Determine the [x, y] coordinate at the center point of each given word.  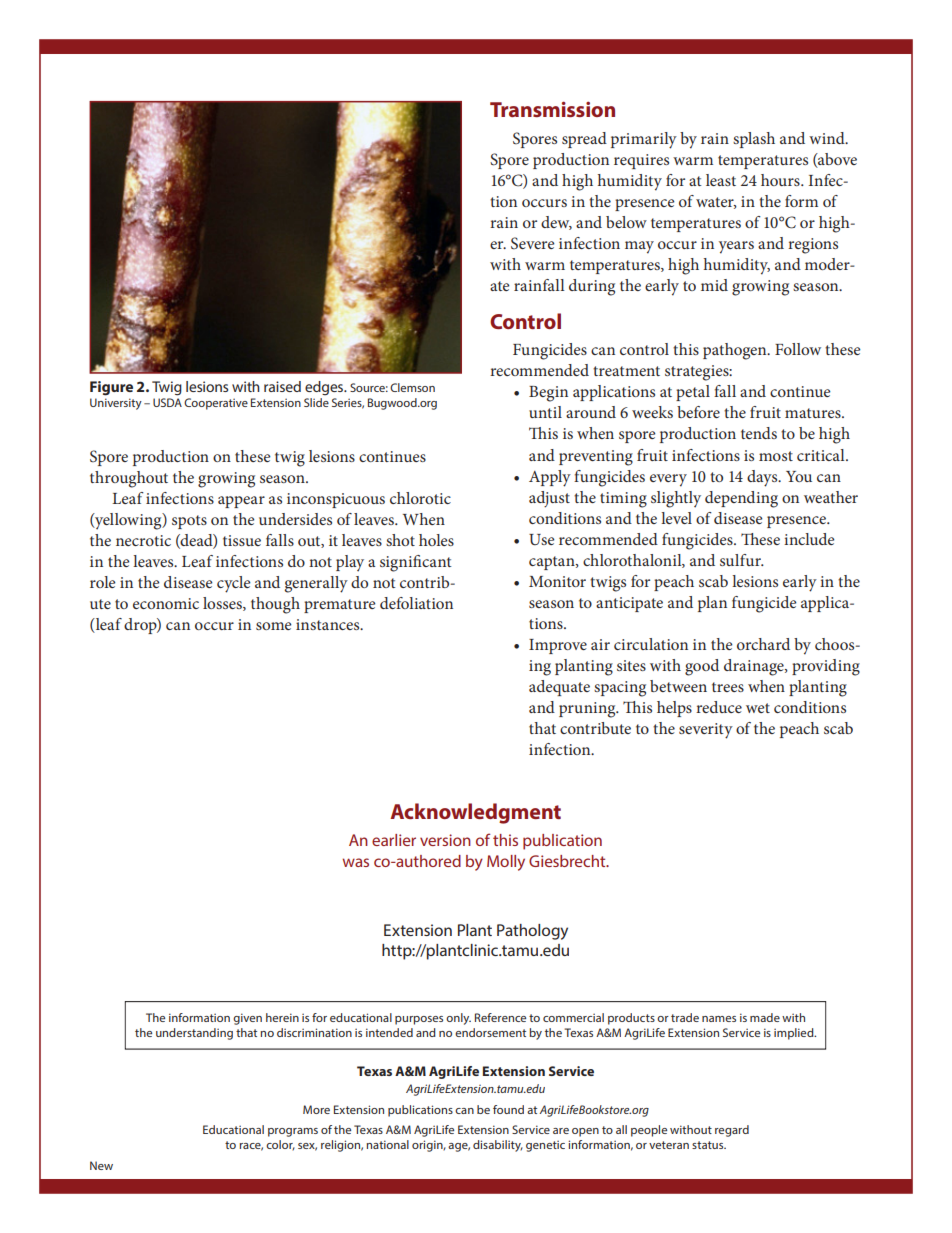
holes [436, 540]
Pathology [532, 932]
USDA [167, 402]
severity [706, 731]
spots [189, 522]
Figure [111, 388]
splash [754, 140]
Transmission [552, 109]
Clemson [412, 387]
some [274, 626]
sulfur [741, 560]
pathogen [736, 351]
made [765, 1017]
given [247, 1019]
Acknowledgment [475, 813]
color [280, 1145]
